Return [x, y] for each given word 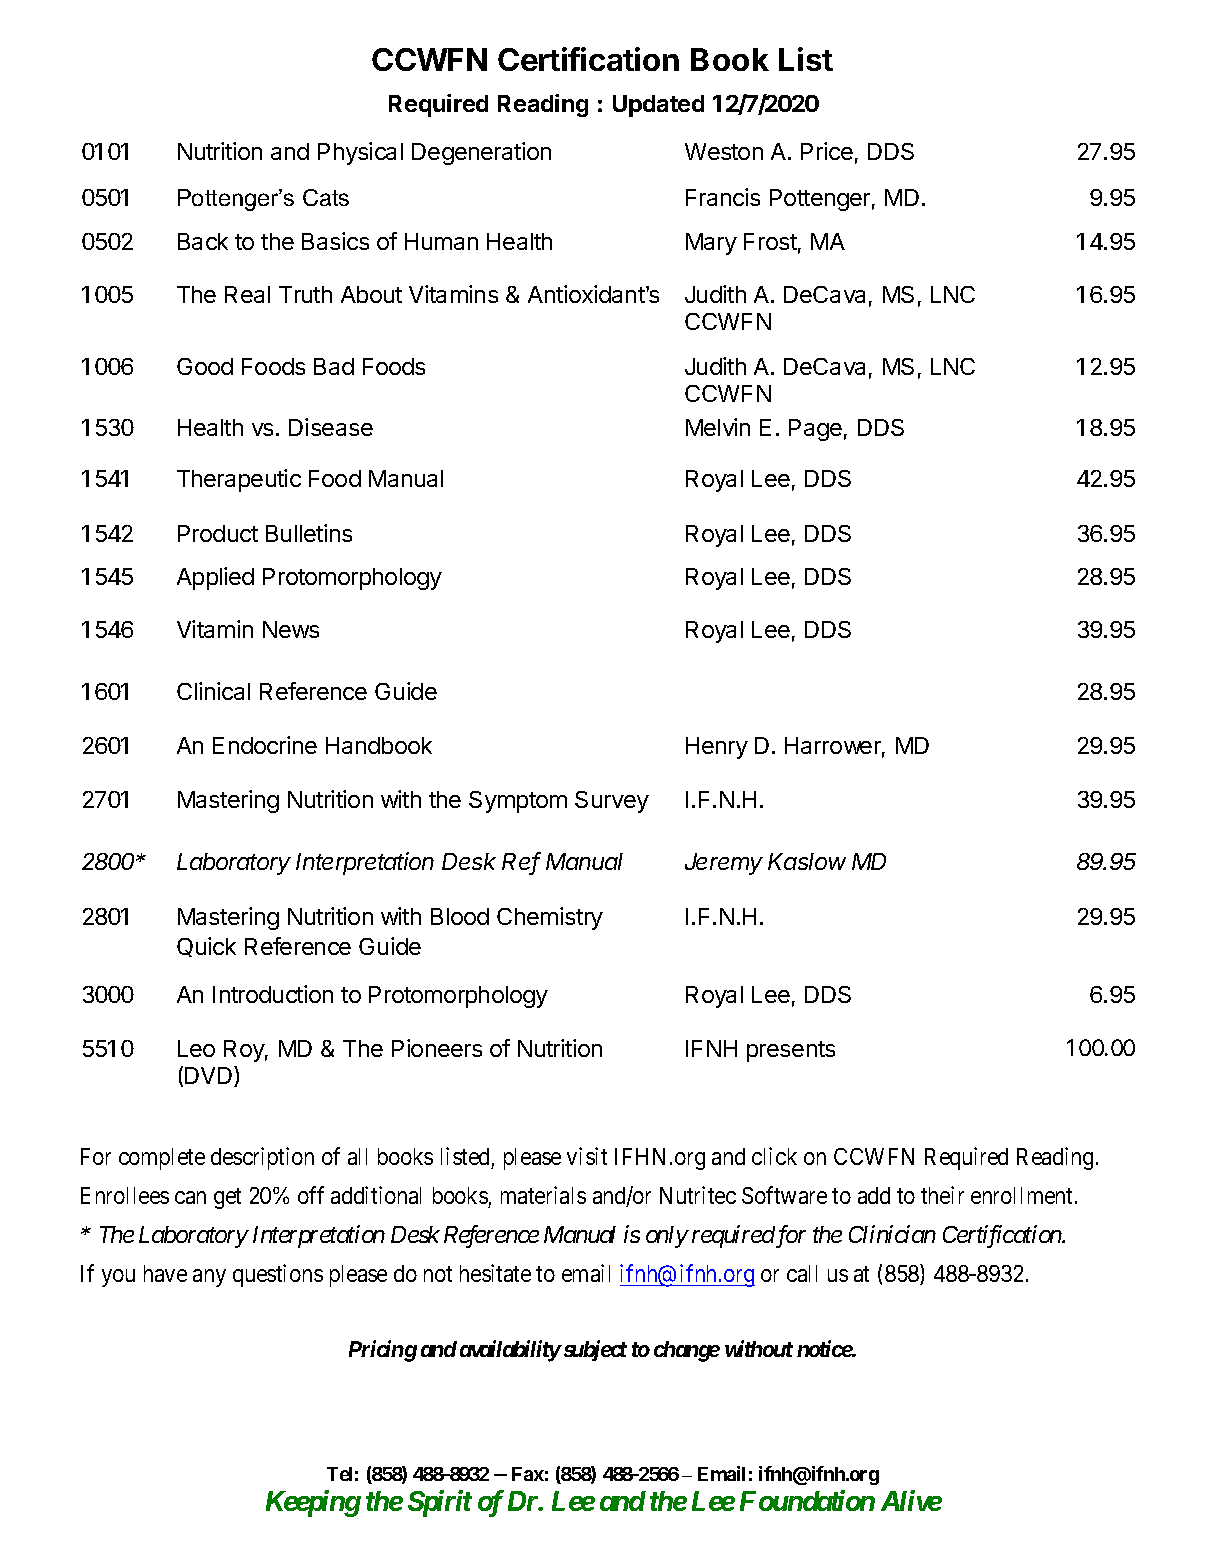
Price [827, 151]
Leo [196, 1048]
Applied [215, 578]
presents [791, 1051]
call [802, 1273]
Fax [528, 1474]
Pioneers [437, 1048]
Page [815, 430]
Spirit [440, 1503]
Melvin [718, 427]
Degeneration [481, 153]
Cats [326, 197]
